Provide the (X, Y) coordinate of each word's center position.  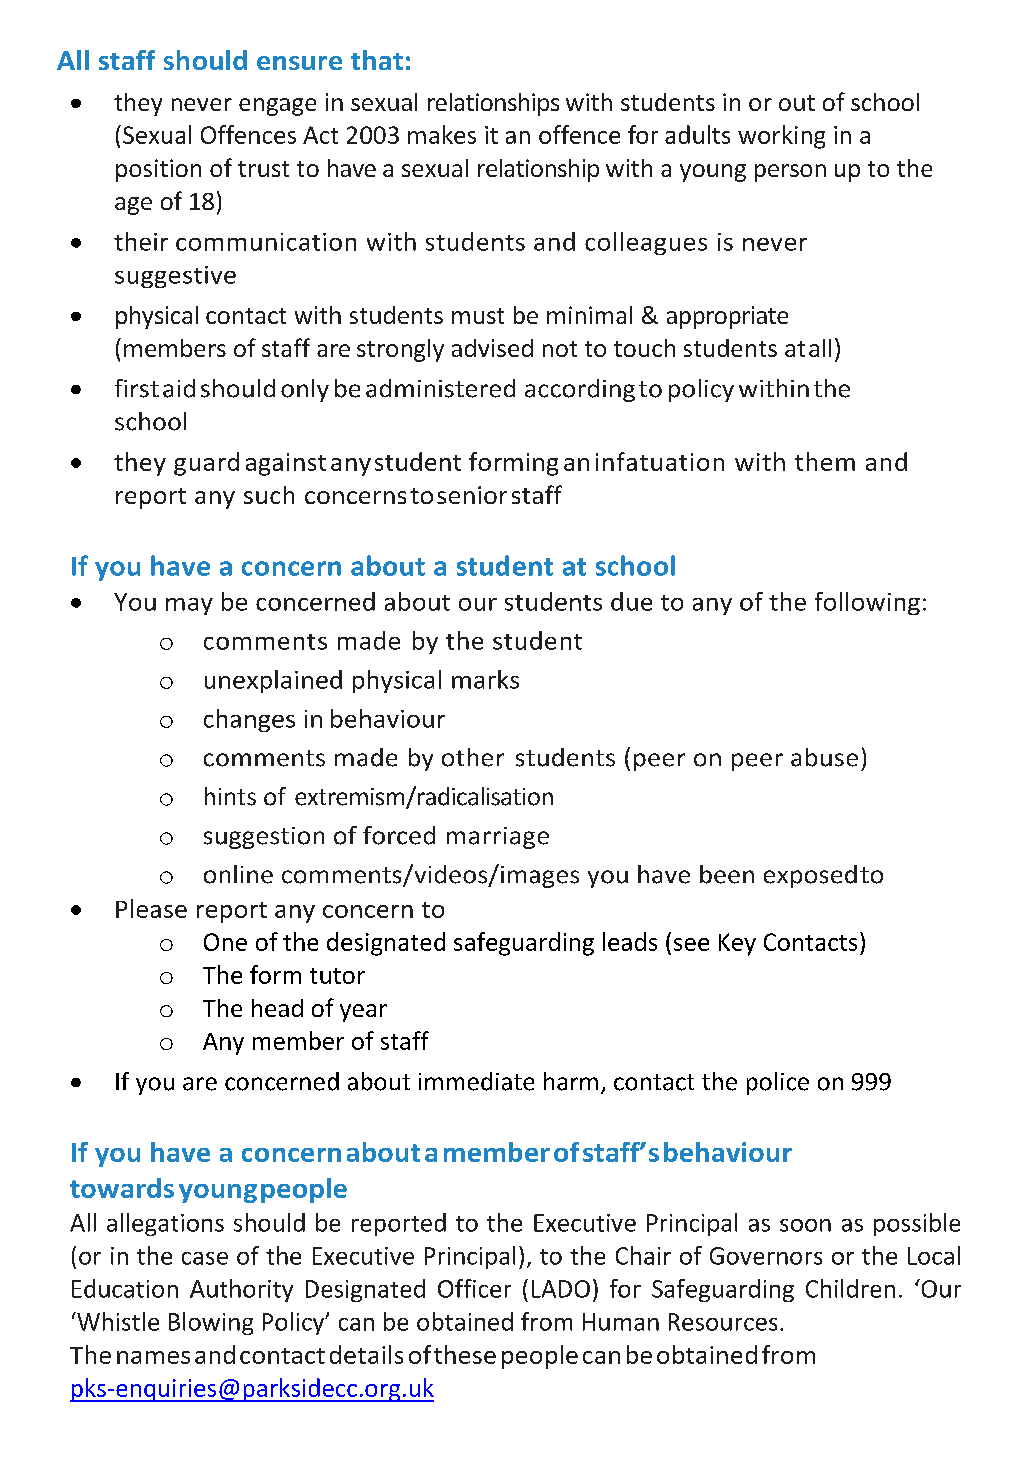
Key (737, 944)
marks (485, 679)
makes (442, 134)
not (560, 349)
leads (630, 941)
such (269, 495)
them (825, 461)
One (225, 942)
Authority (241, 1290)
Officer (474, 1288)
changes (249, 720)
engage (277, 107)
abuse (824, 757)
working (781, 137)
